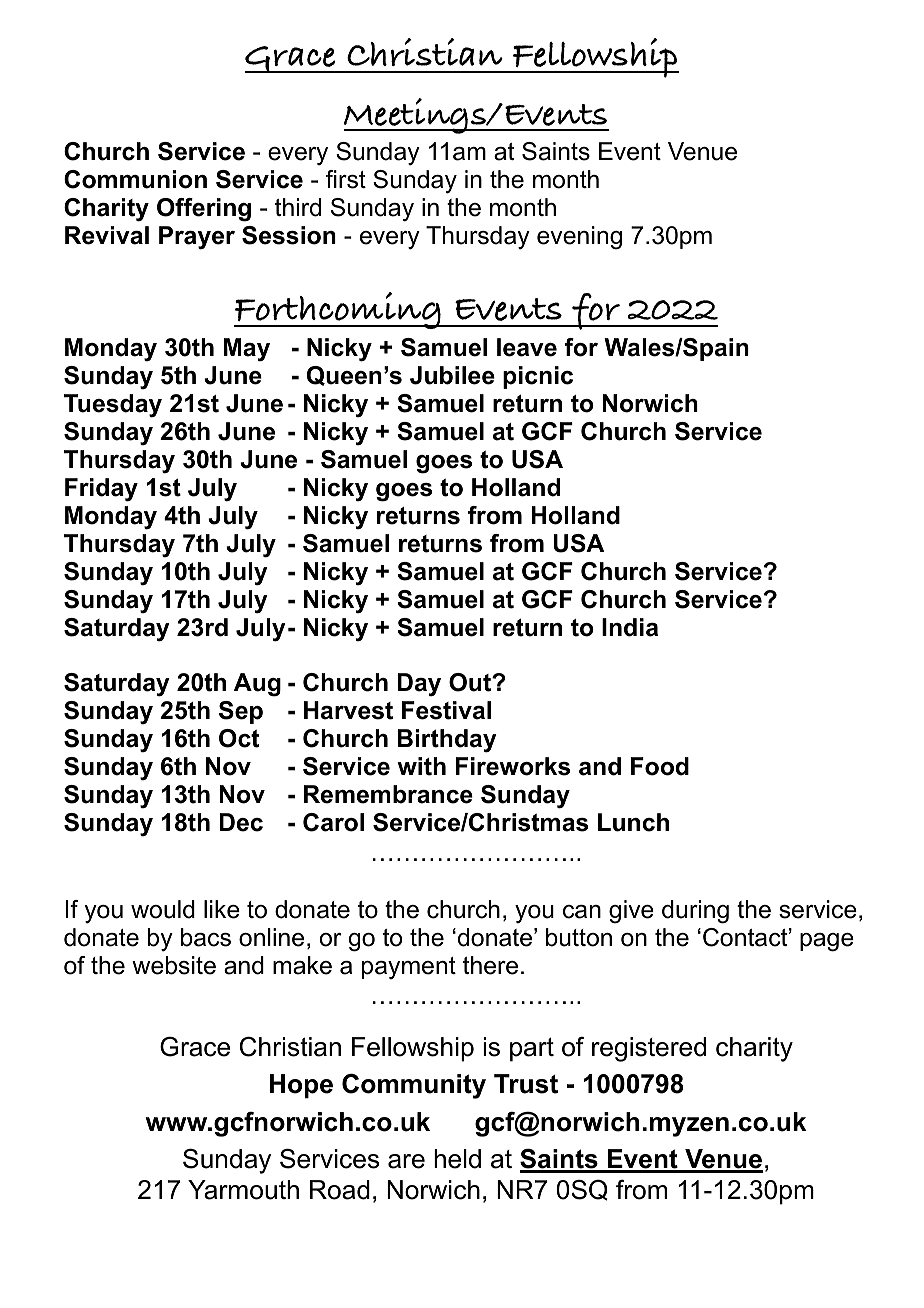 The image size is (924, 1308). I want to click on Festival, so click(446, 710).
